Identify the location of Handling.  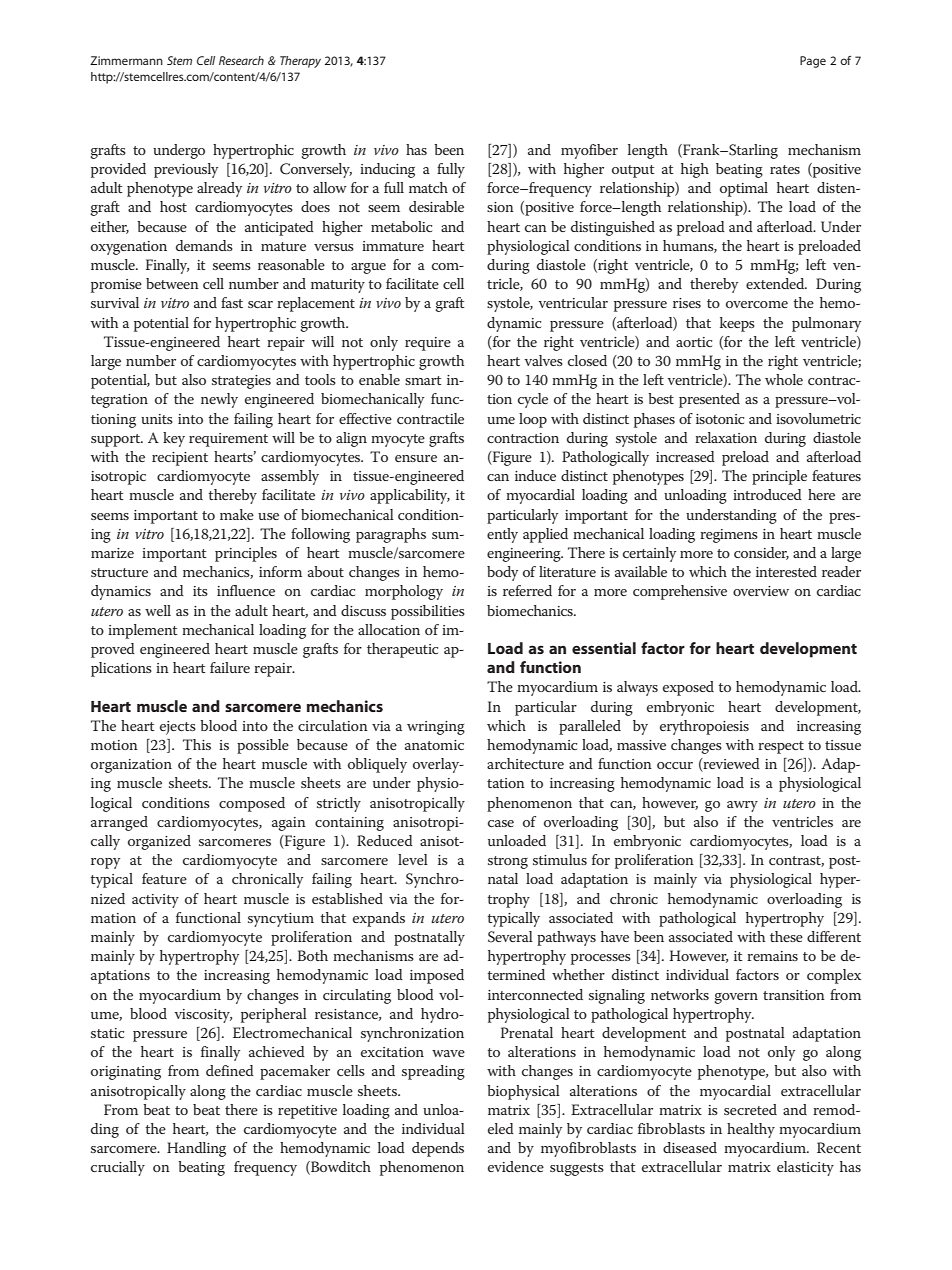
(196, 1149).
